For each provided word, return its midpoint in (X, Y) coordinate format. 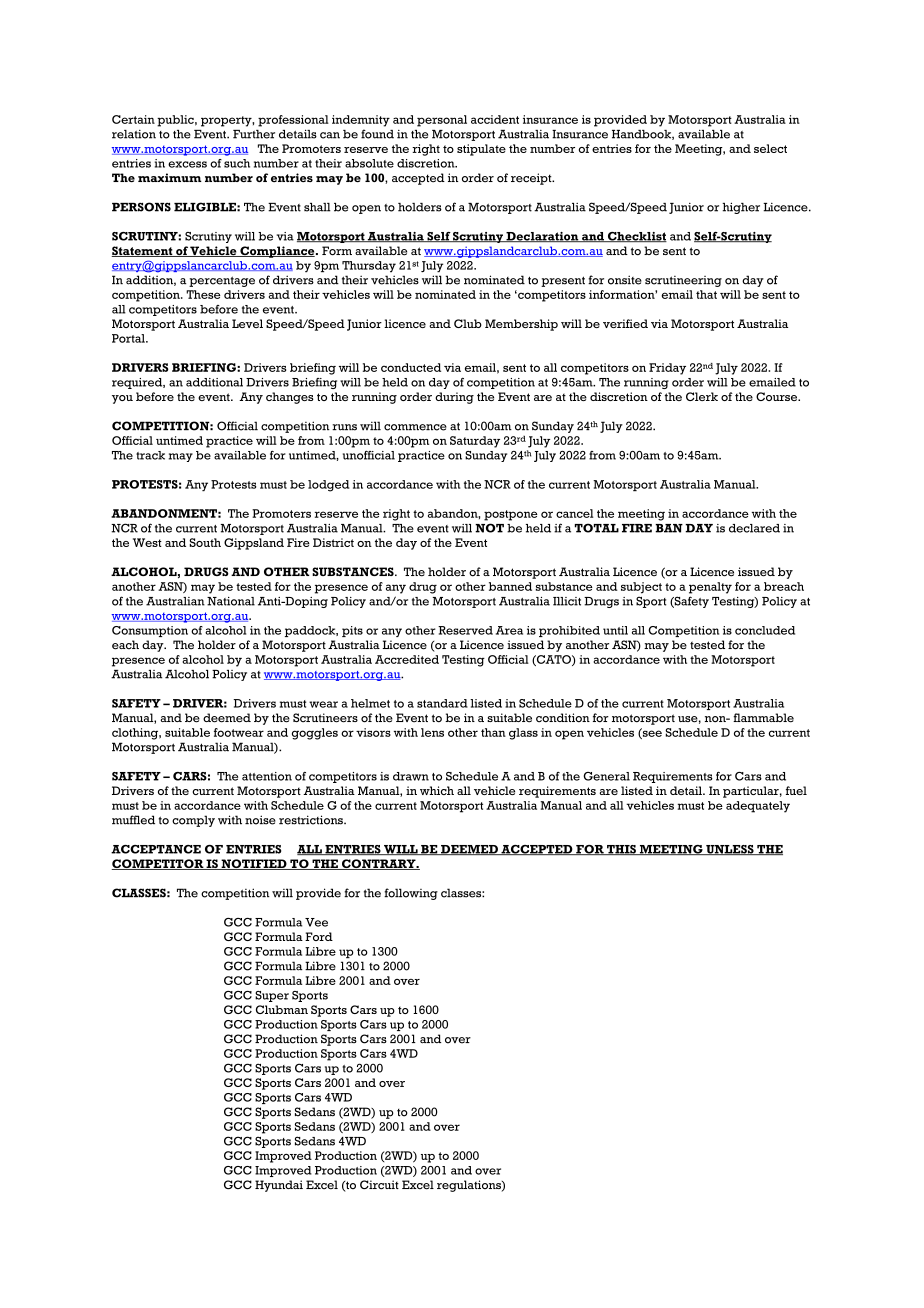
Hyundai (279, 1186)
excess (187, 164)
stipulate (481, 150)
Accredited (407, 659)
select (770, 148)
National (231, 601)
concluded (765, 630)
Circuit (379, 1185)
